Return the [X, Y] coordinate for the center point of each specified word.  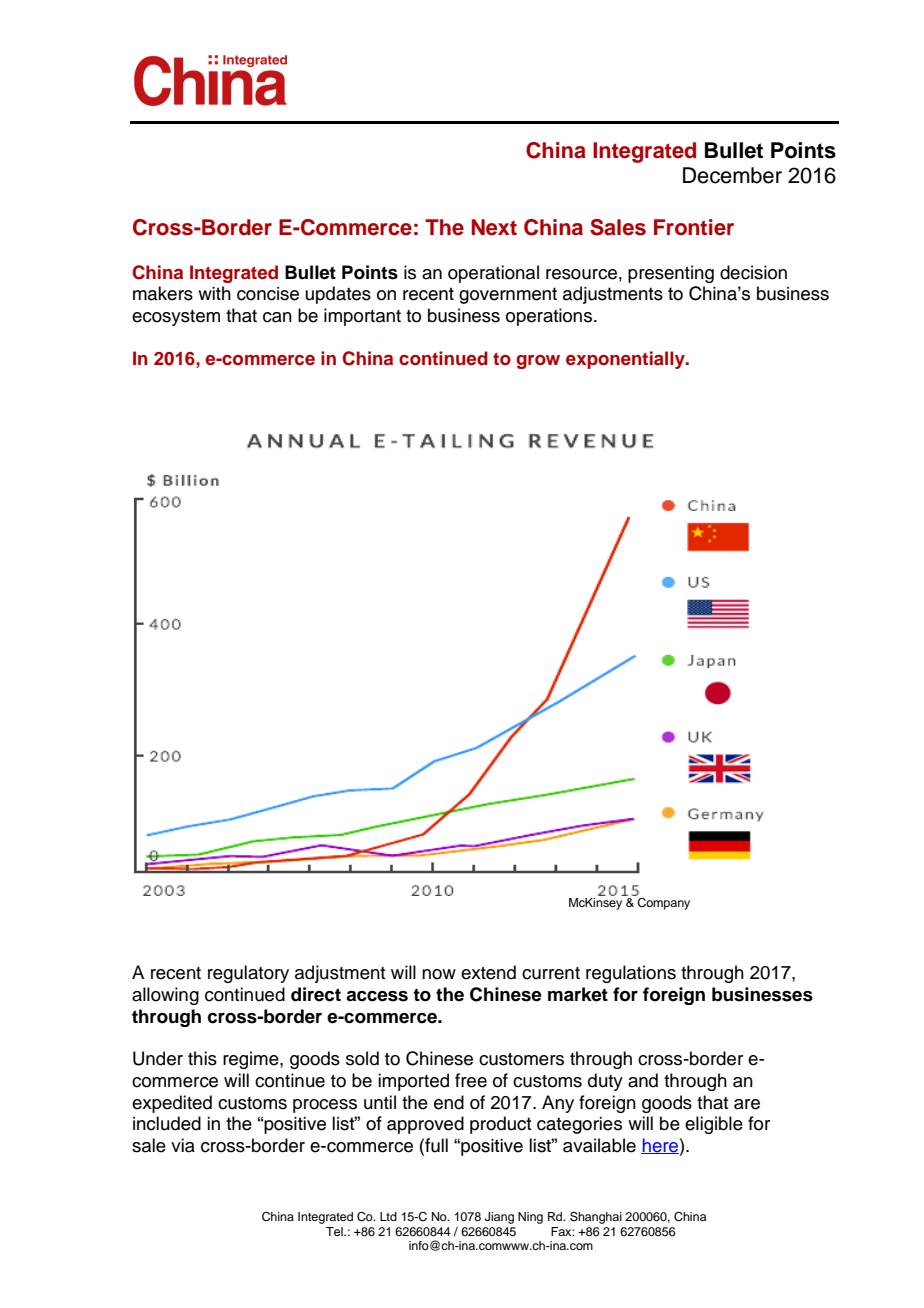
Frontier [694, 227]
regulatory [248, 974]
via [183, 1145]
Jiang [499, 1218]
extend [488, 972]
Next [494, 227]
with [214, 293]
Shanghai [596, 1218]
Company [663, 902]
